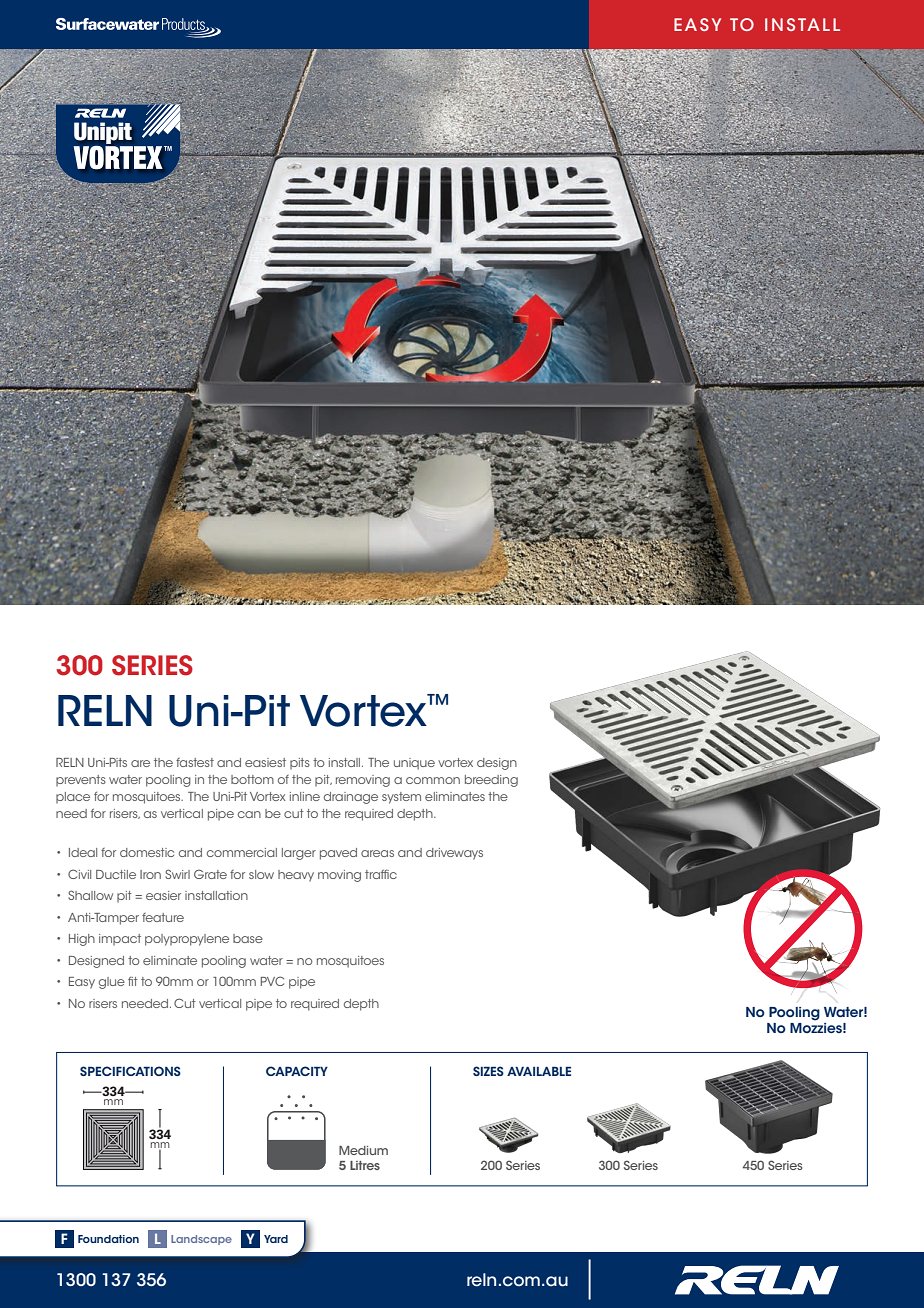  What do you see at coordinates (272, 981) in the screenshot?
I see `PVC` at bounding box center [272, 981].
